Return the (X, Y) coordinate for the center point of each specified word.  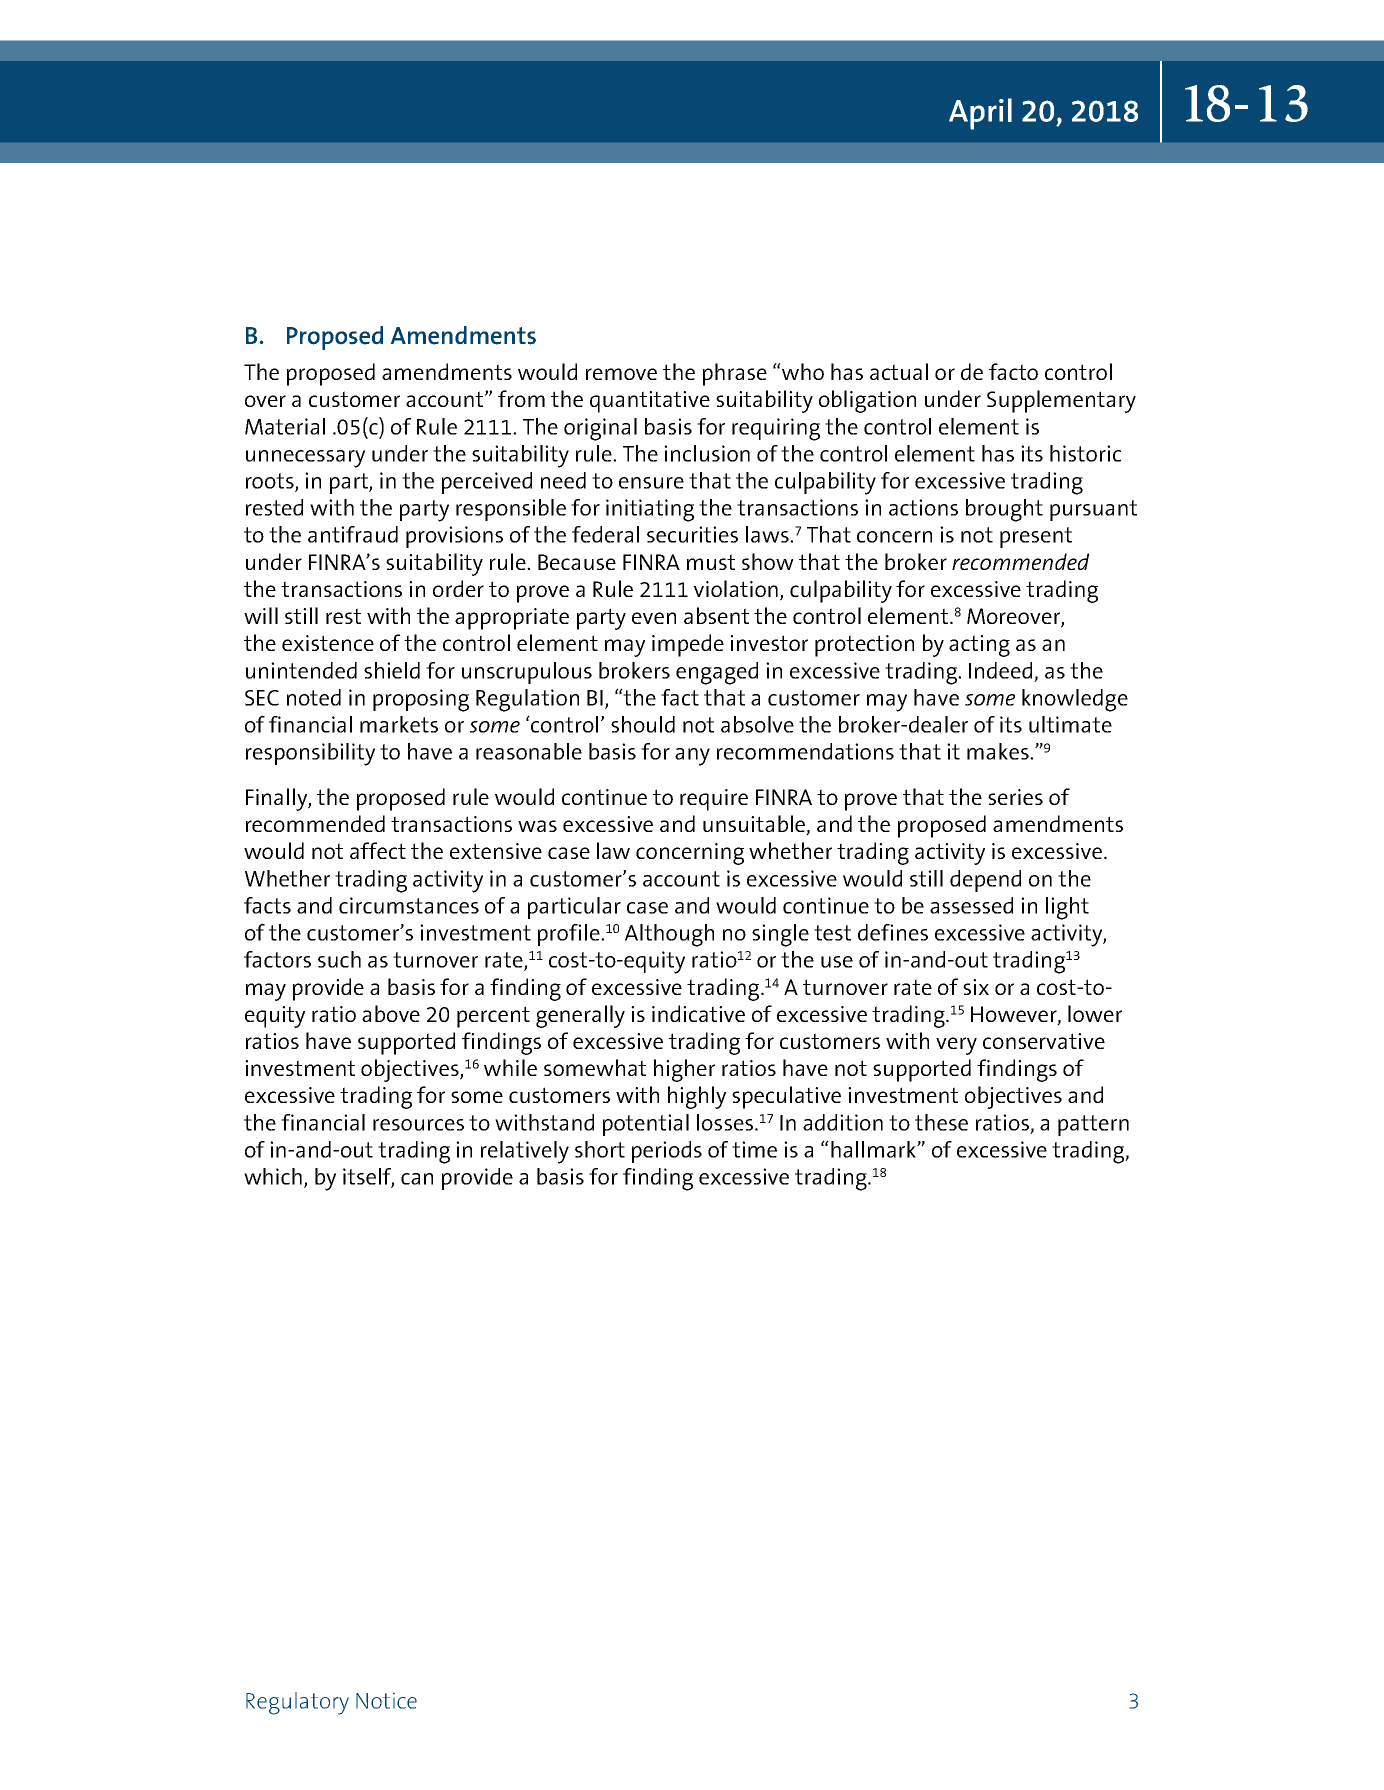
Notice (386, 1700)
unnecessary (305, 459)
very (956, 1046)
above (391, 1013)
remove (621, 374)
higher (684, 1070)
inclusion (707, 453)
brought (1004, 510)
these (941, 1122)
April (980, 114)
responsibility (310, 754)
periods (667, 1152)
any (692, 757)
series (1015, 797)
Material (285, 426)
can (417, 1179)
